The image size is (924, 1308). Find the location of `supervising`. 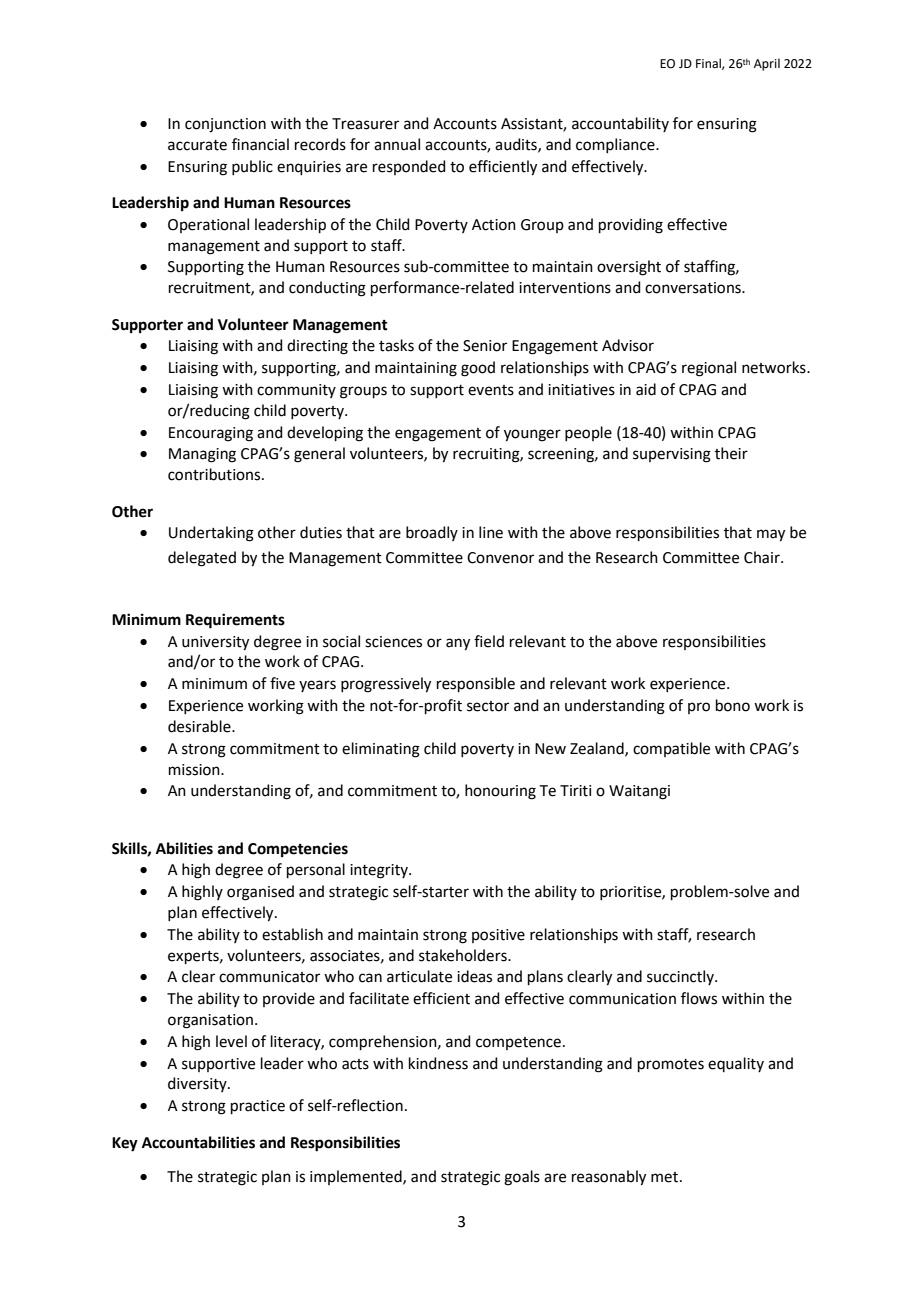

supervising is located at coordinates (672, 455).
